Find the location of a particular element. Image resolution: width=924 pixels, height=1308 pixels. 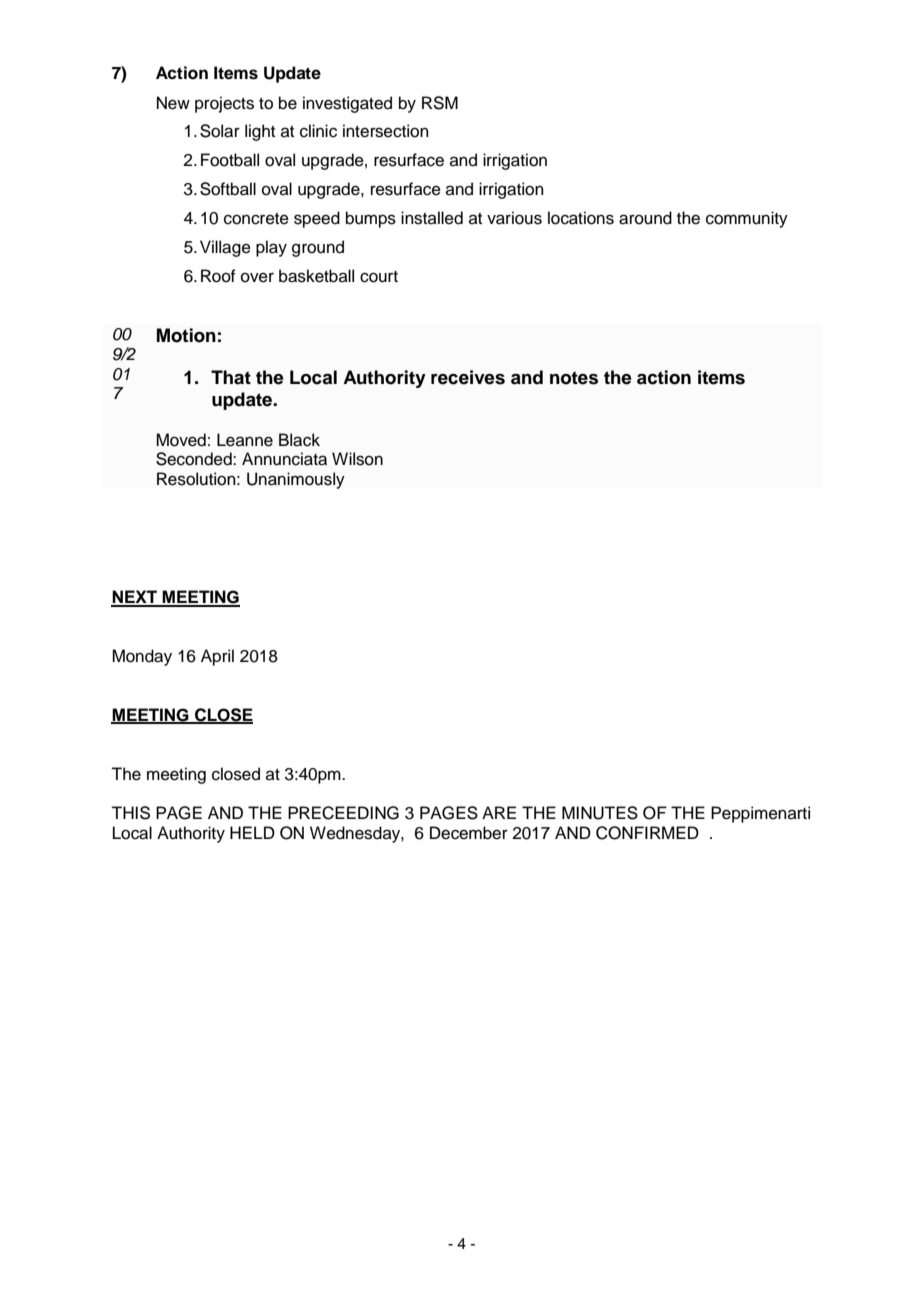

community is located at coordinates (747, 219).
